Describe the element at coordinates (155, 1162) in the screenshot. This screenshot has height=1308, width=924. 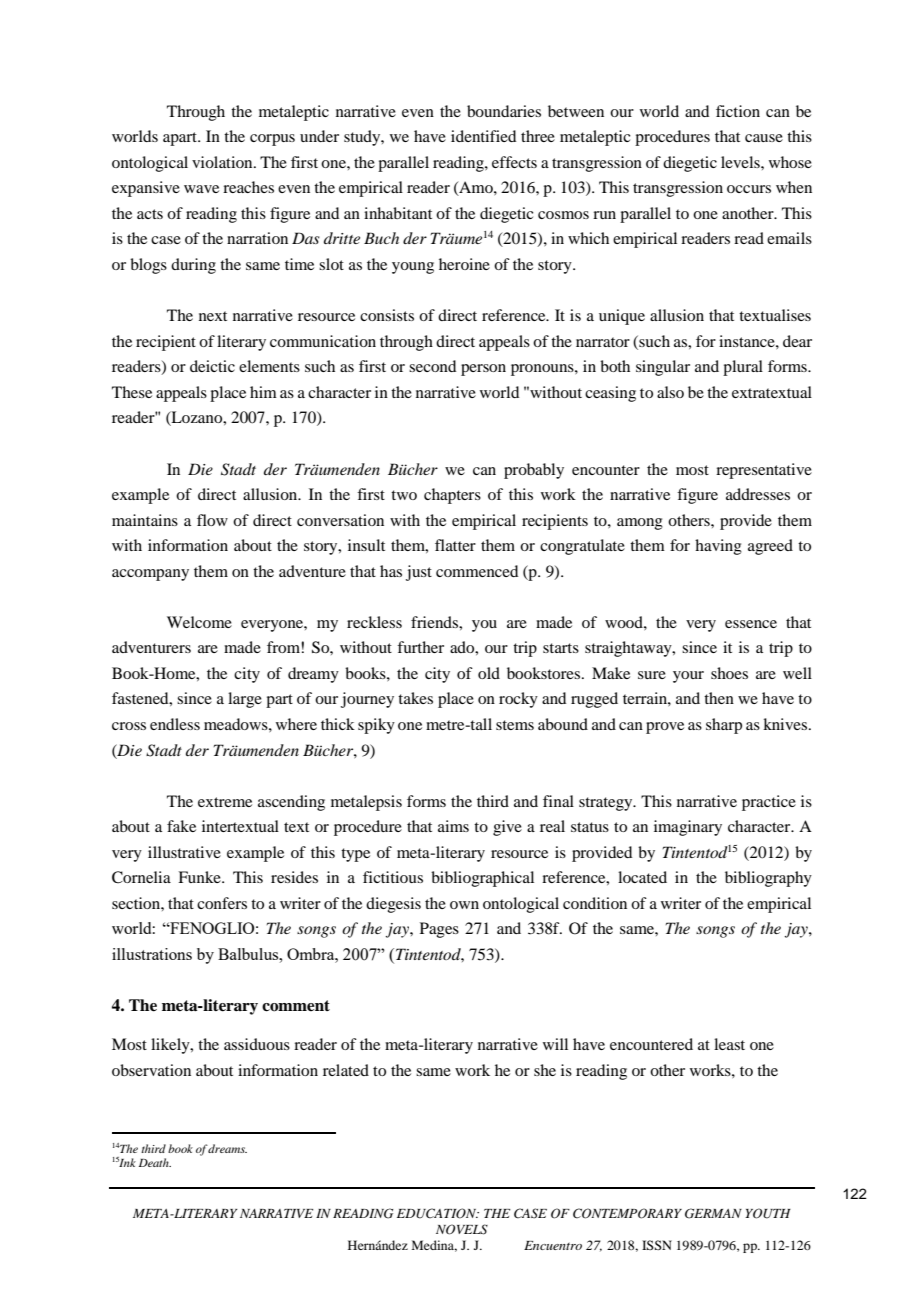
I see `Death` at that location.
